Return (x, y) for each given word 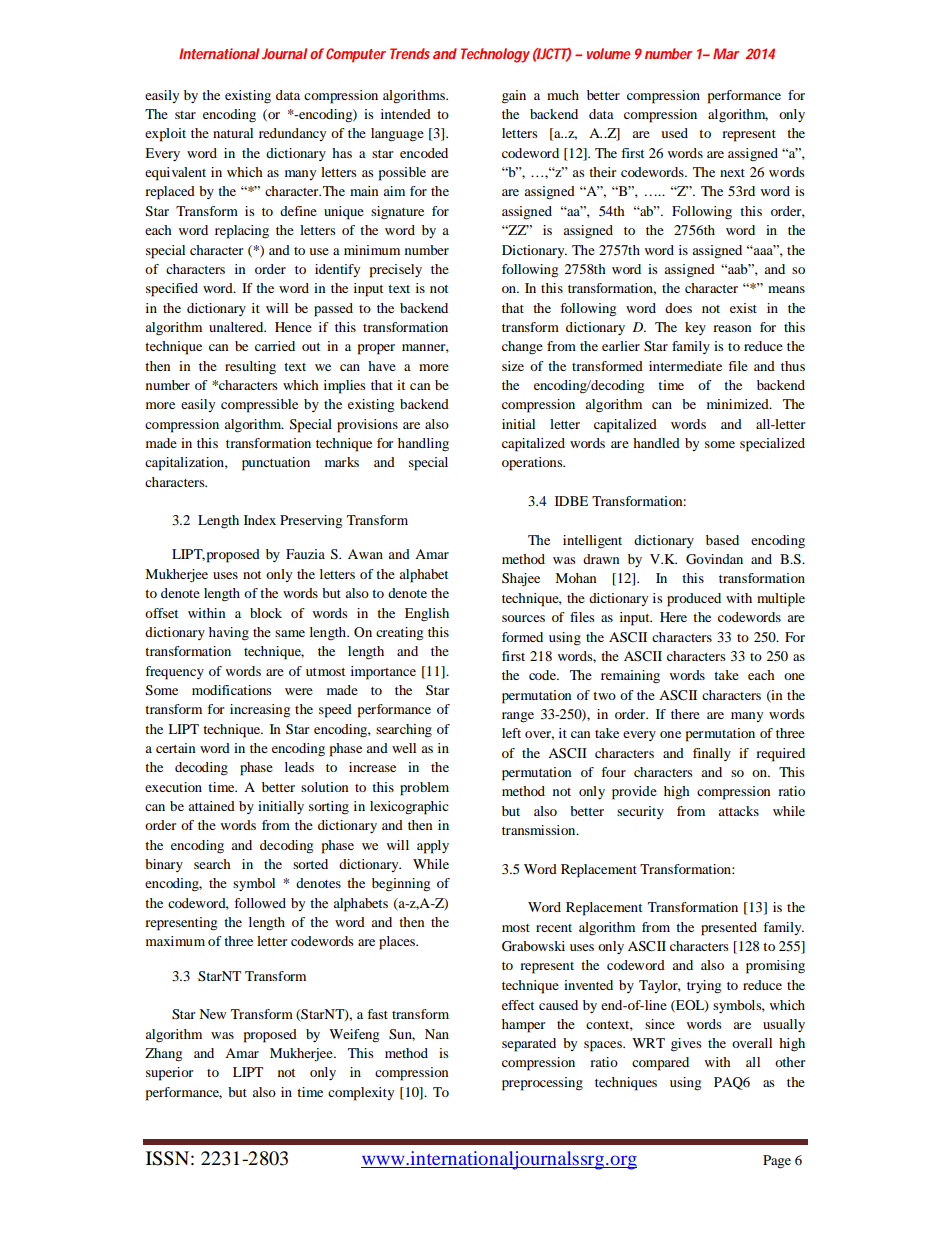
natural (233, 133)
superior (169, 1074)
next (732, 173)
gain (514, 97)
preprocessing (542, 1084)
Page (777, 1162)
